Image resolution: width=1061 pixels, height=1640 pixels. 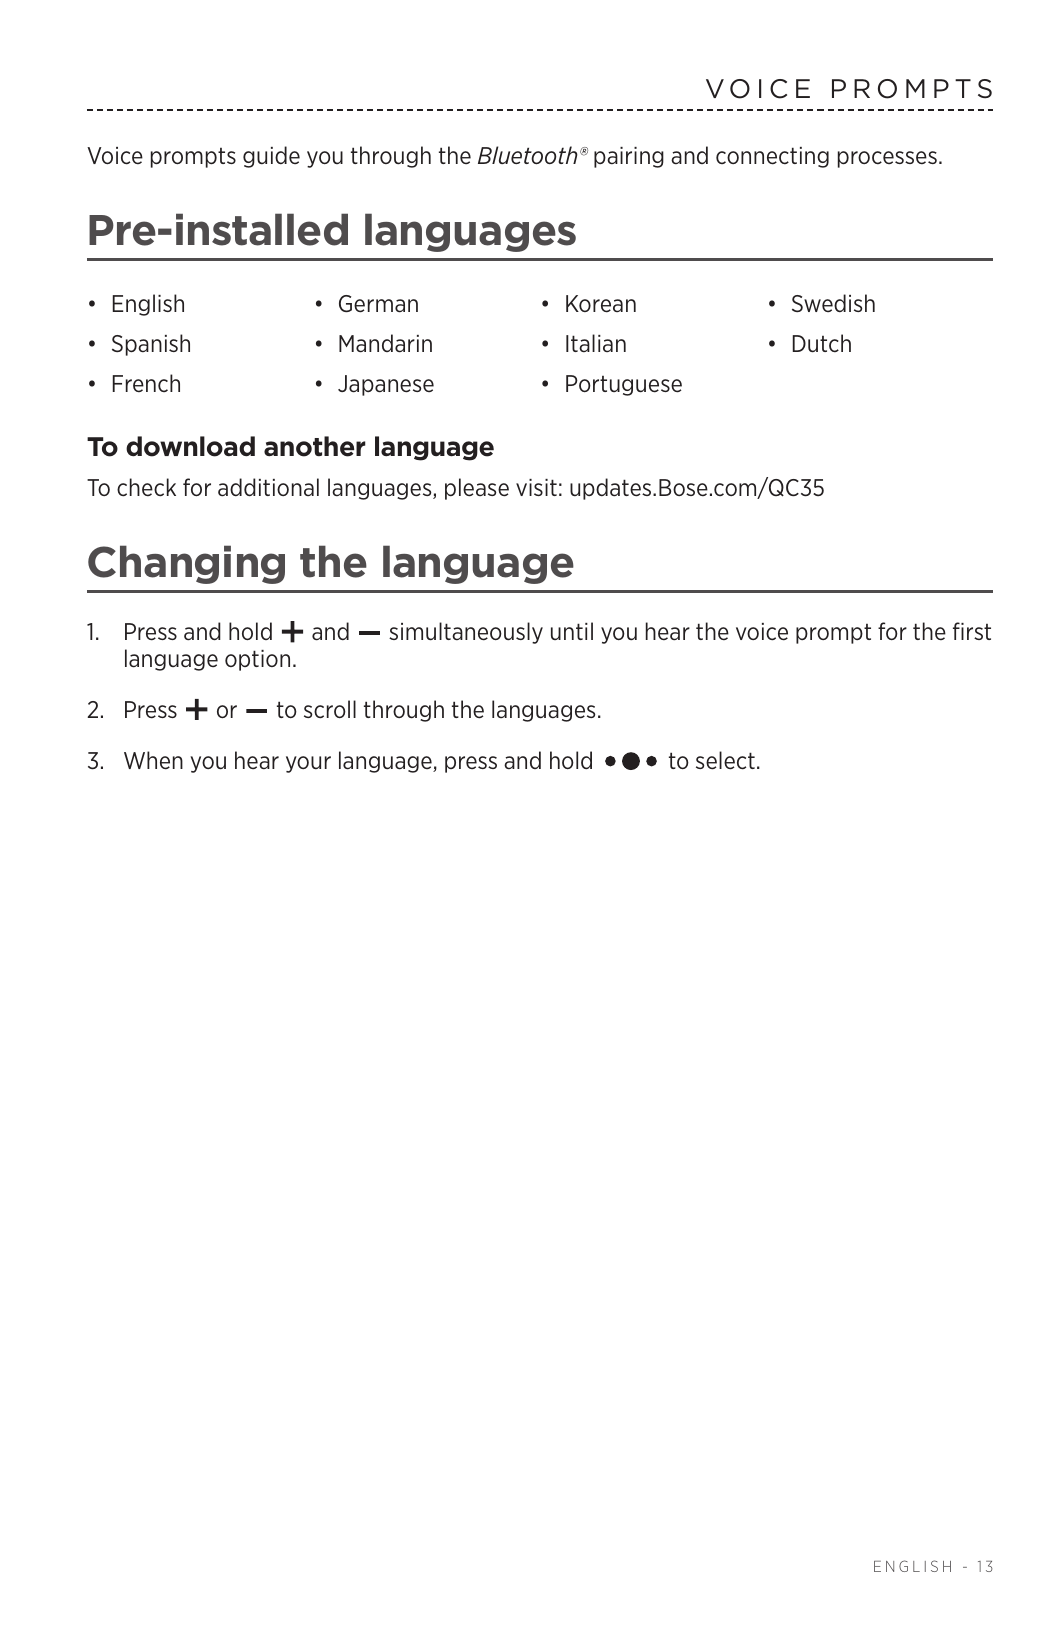 I want to click on additional, so click(x=268, y=487).
